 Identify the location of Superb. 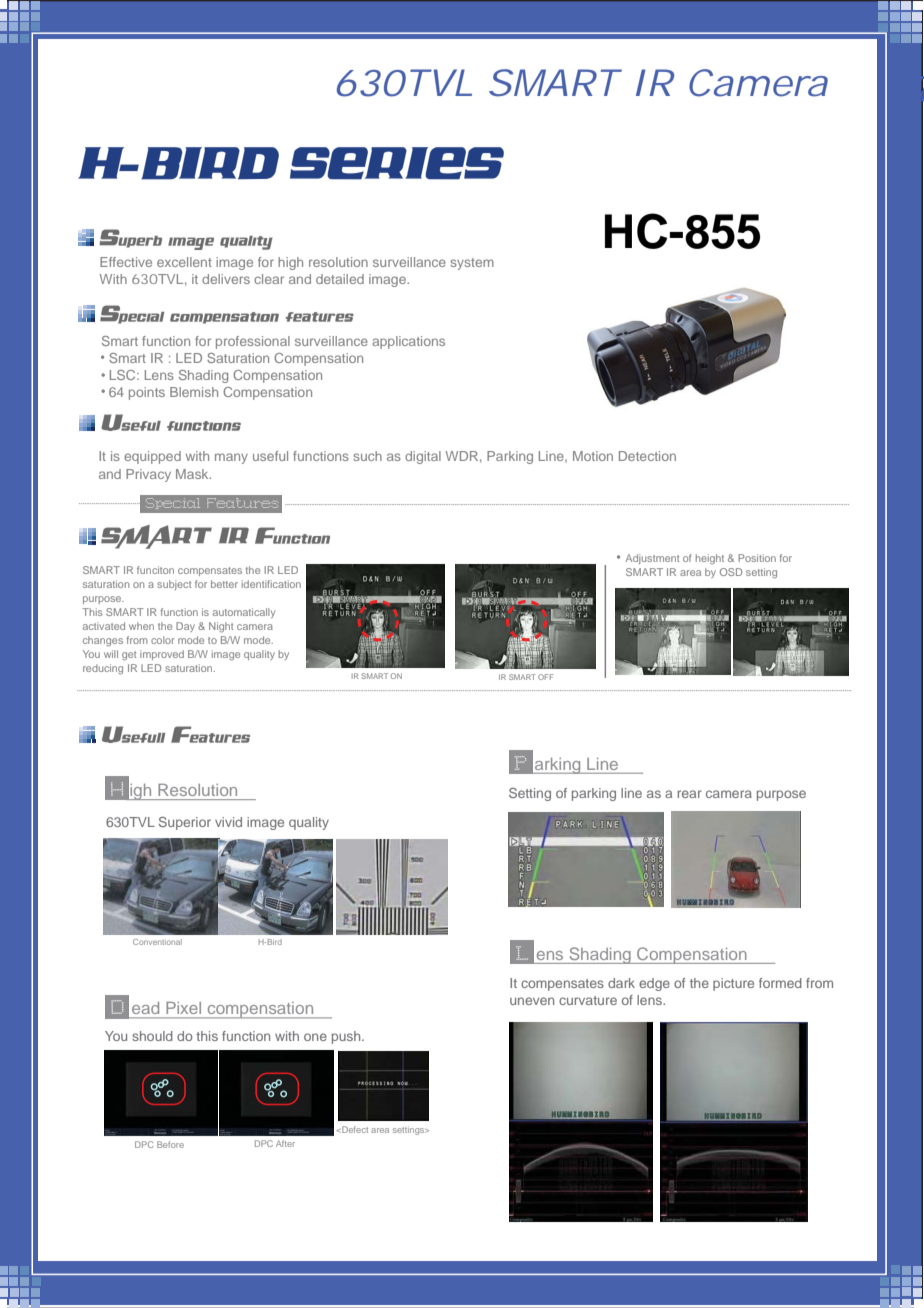
(130, 238).
